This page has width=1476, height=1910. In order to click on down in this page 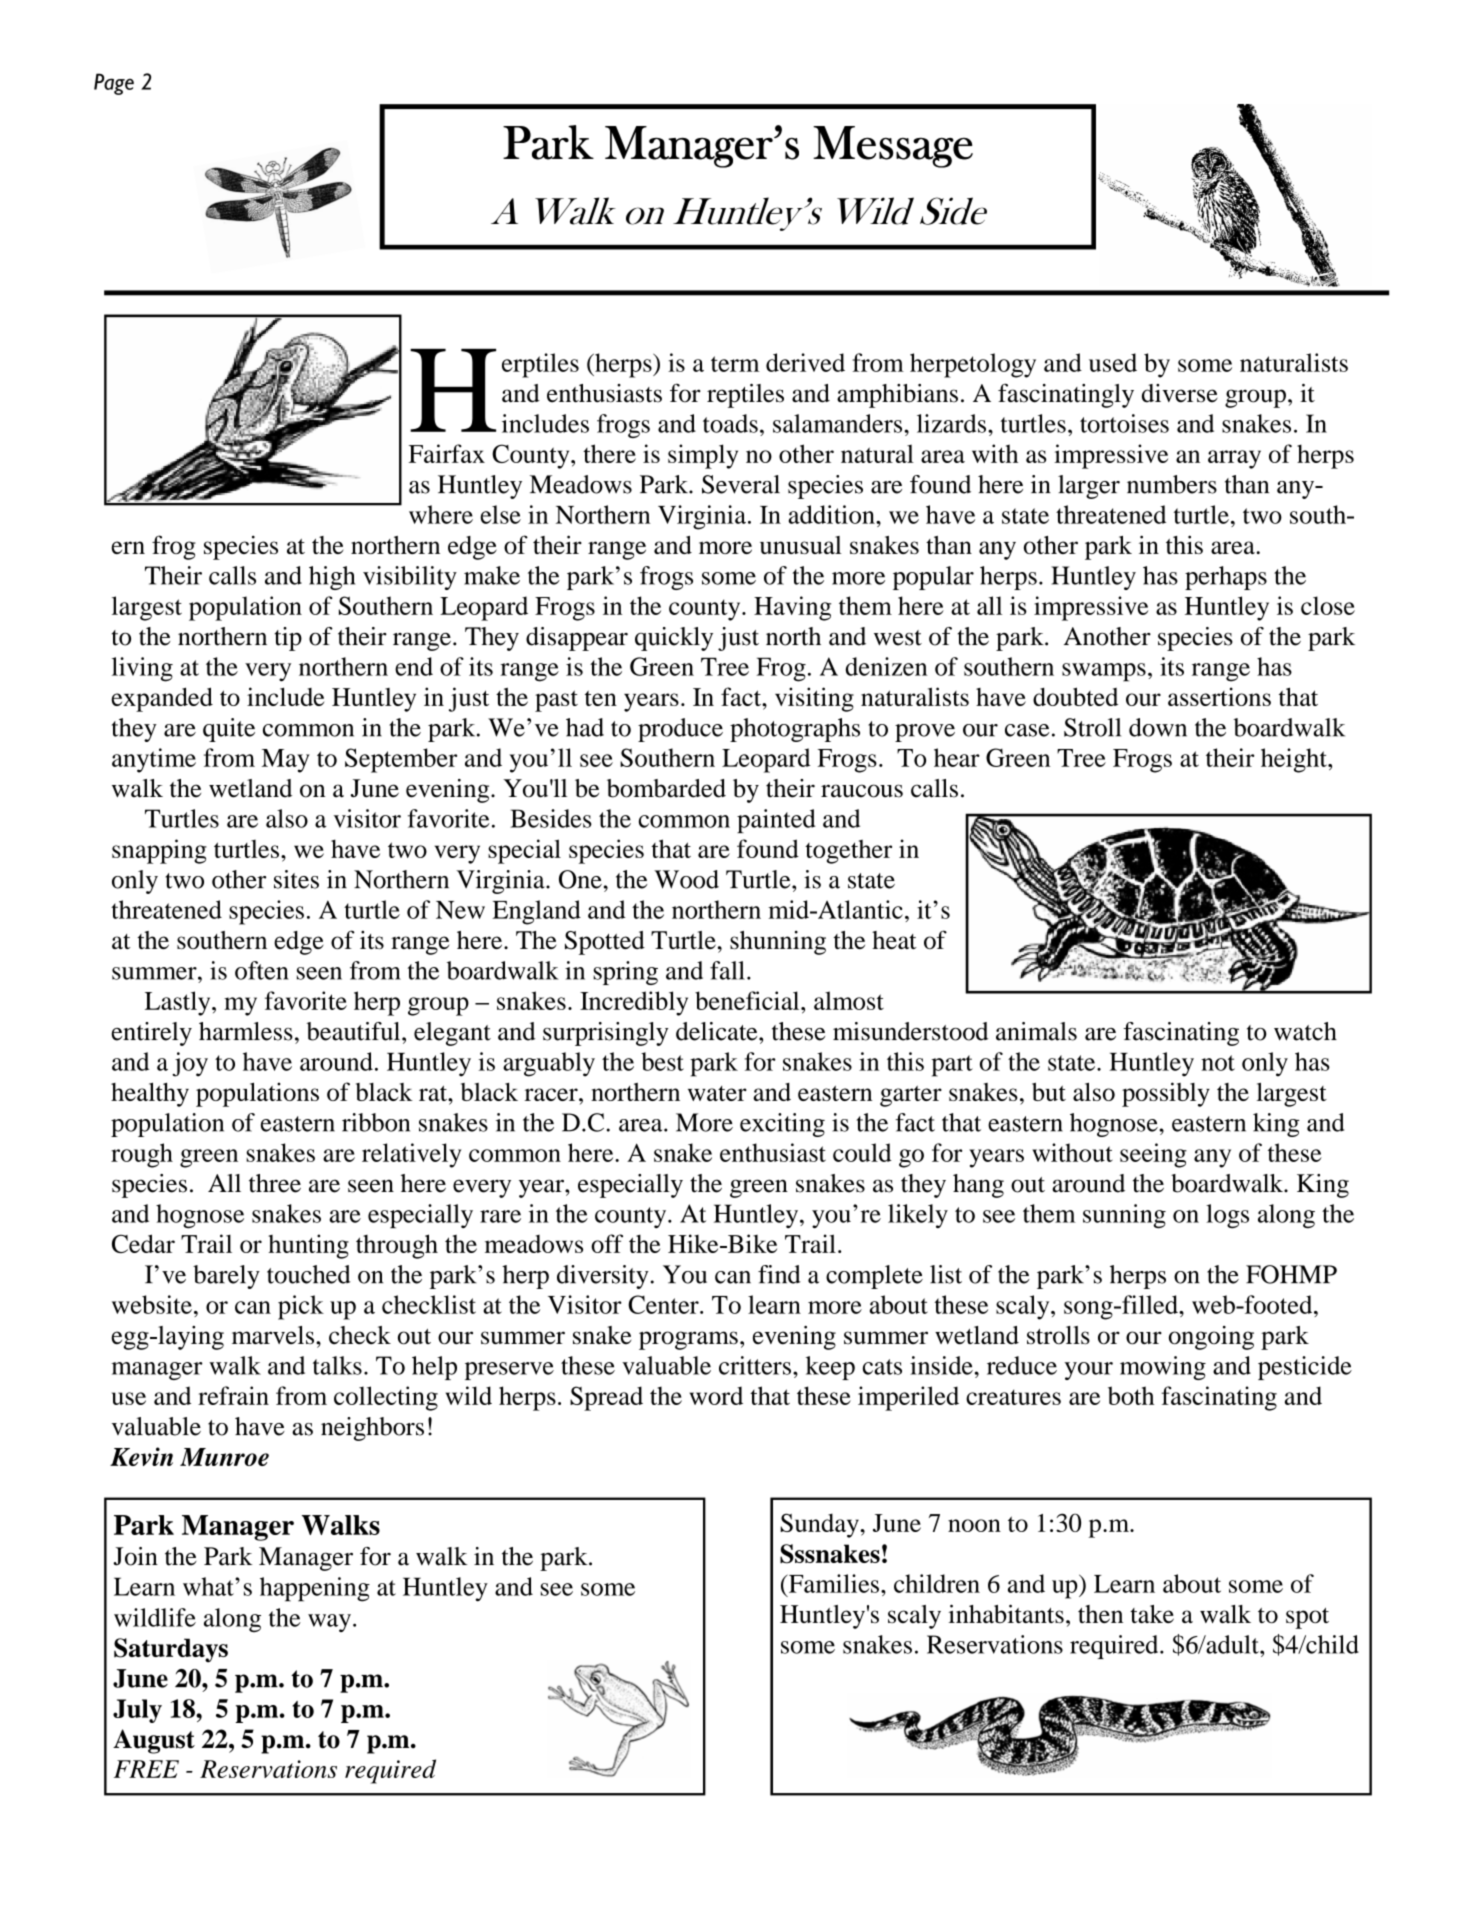, I will do `click(1158, 727)`.
